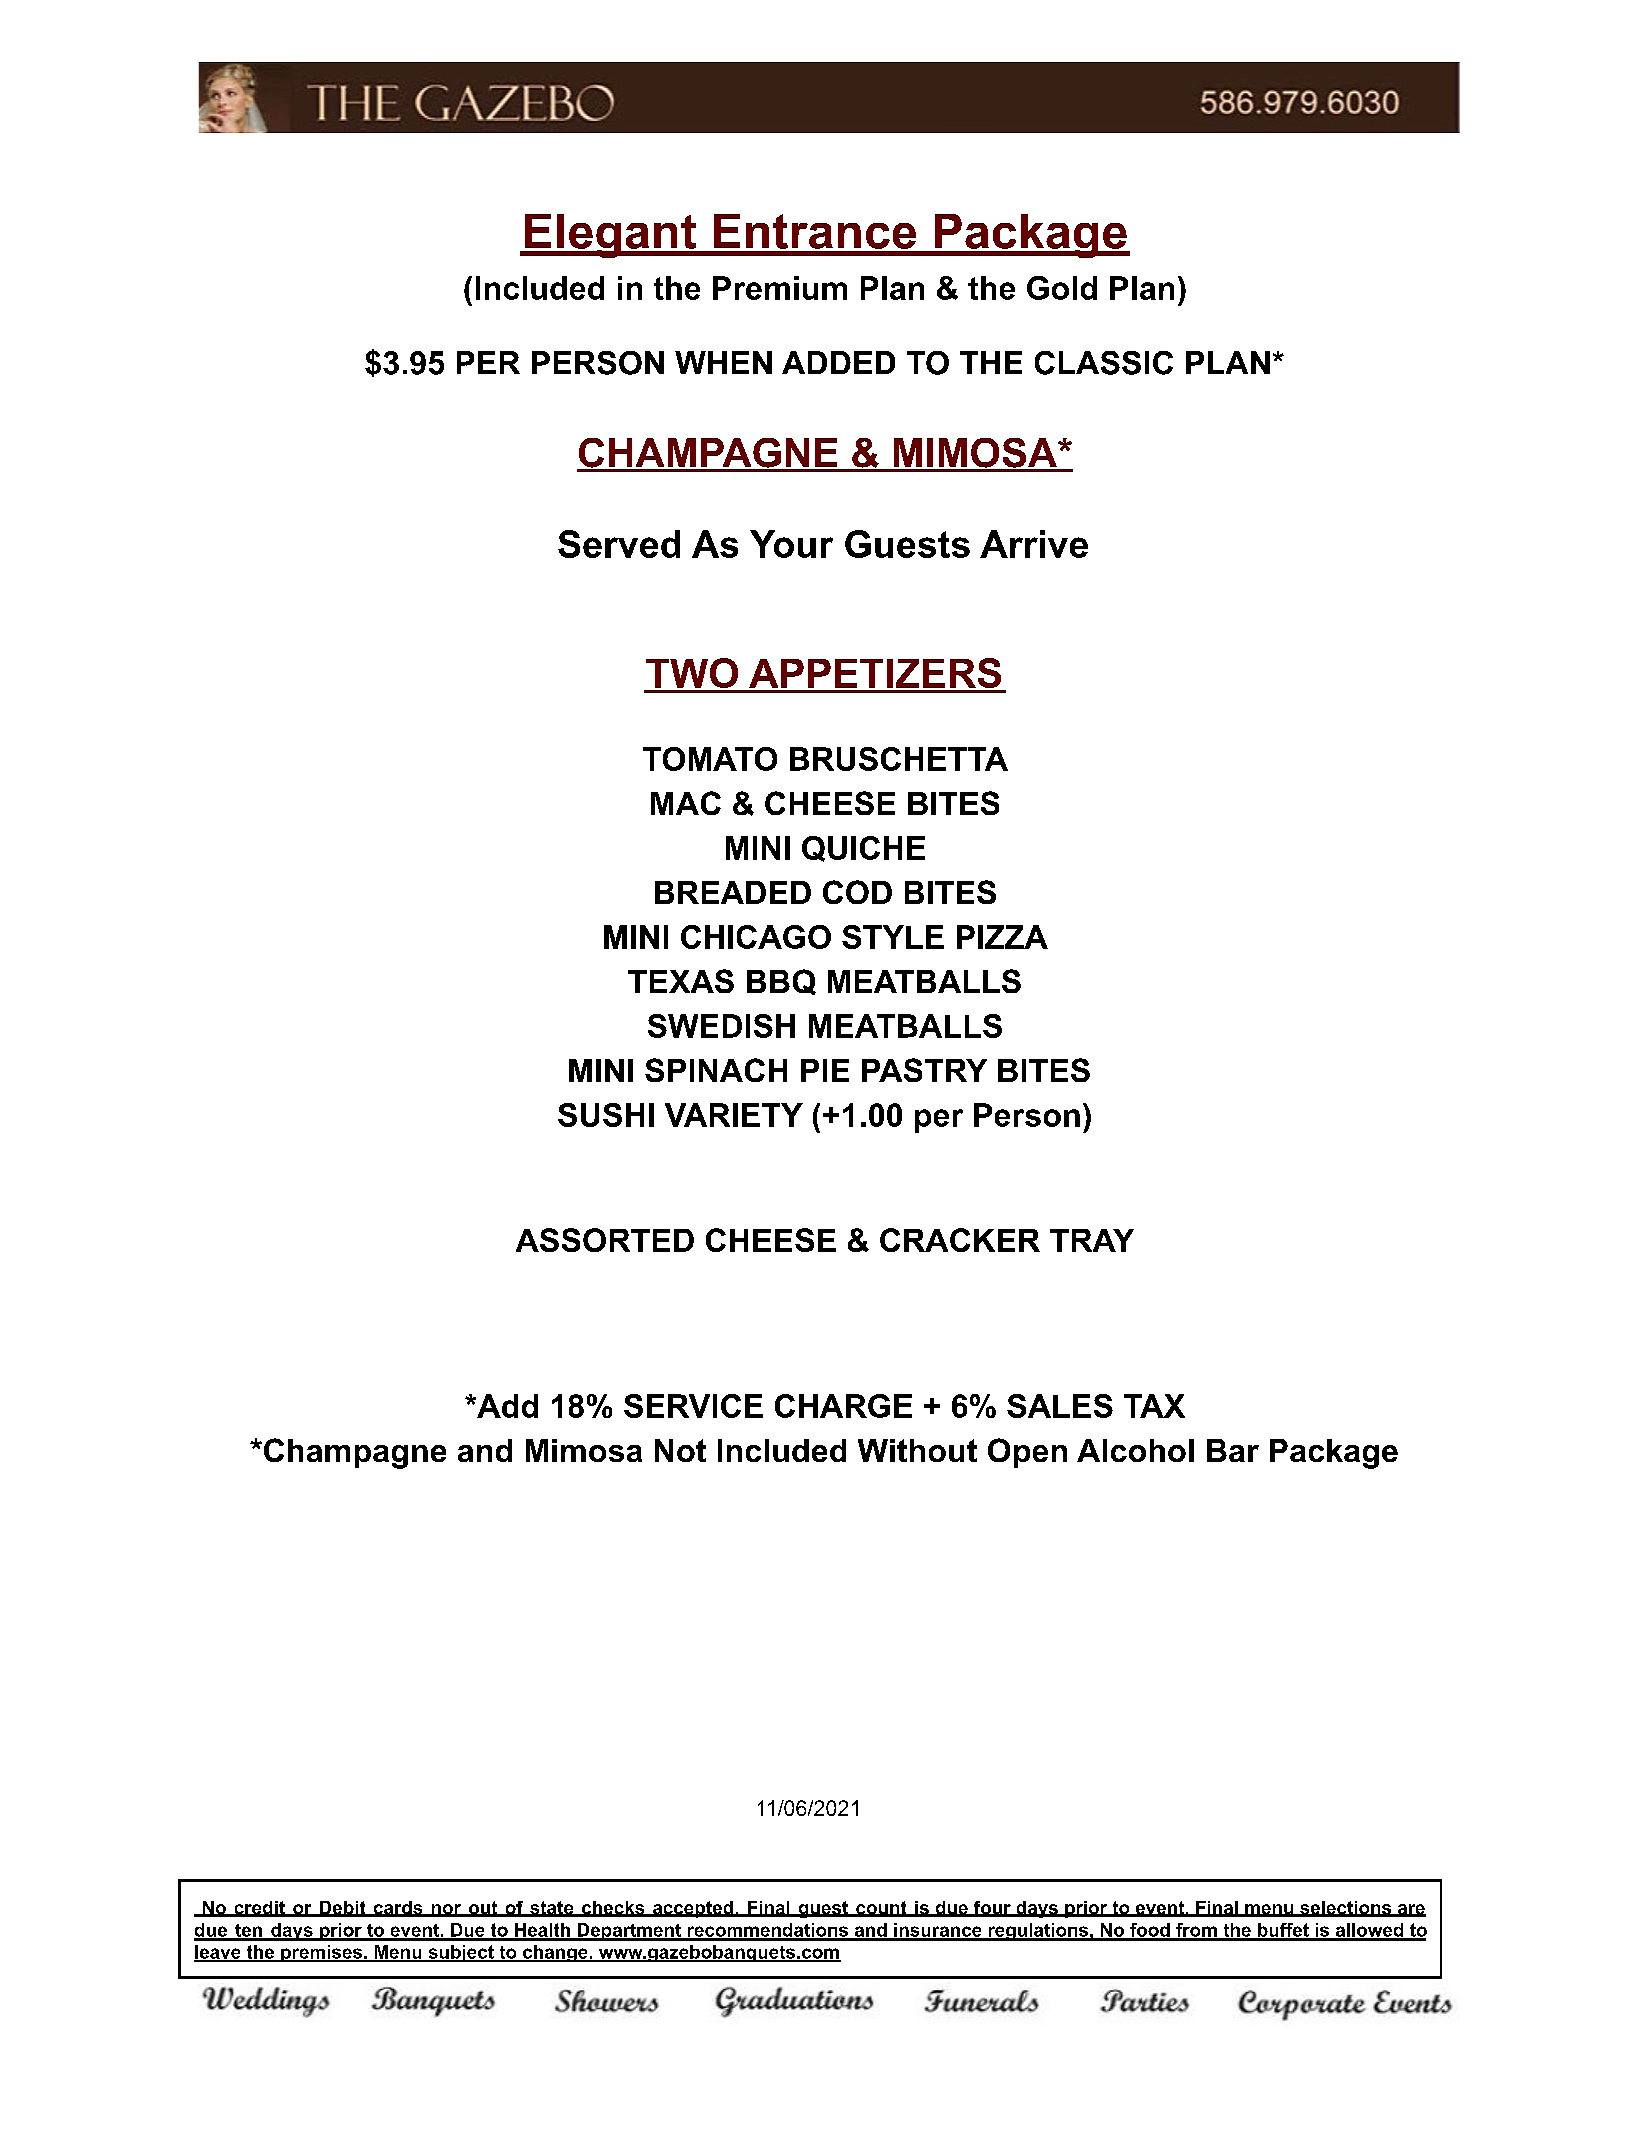  Describe the element at coordinates (1062, 288) in the screenshot. I see `Gold` at that location.
